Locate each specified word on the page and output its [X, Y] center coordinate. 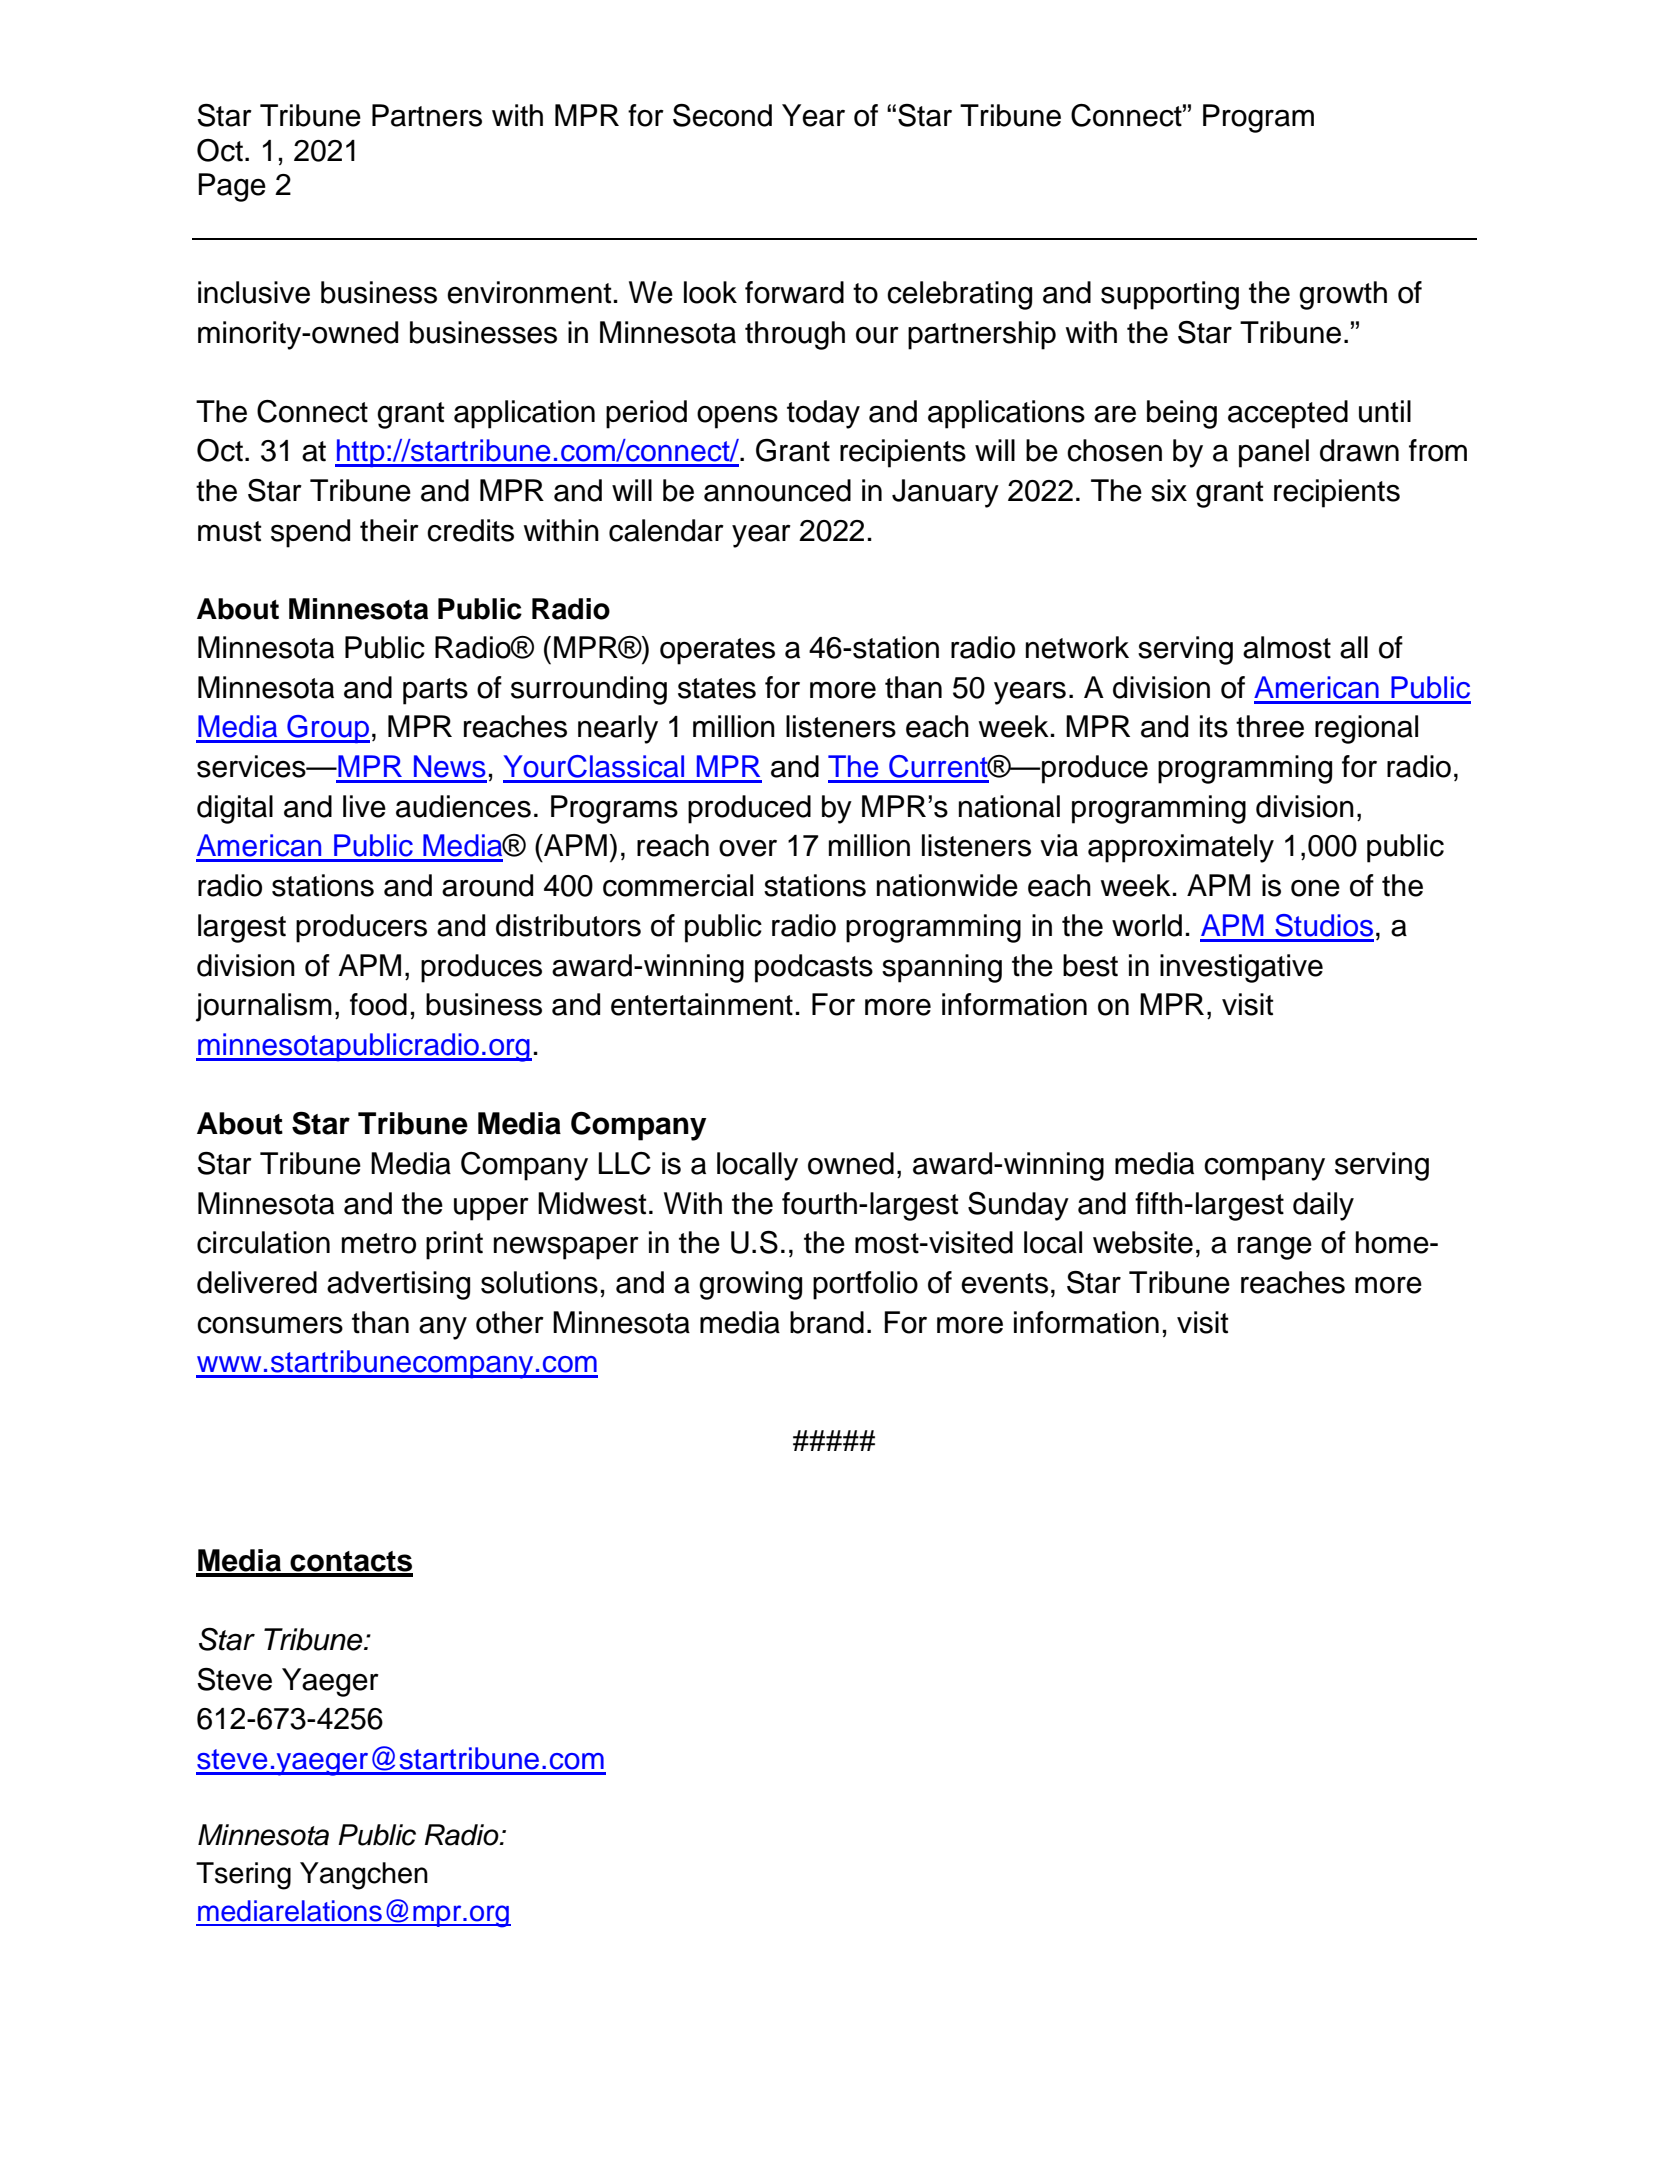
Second [722, 115]
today [823, 414]
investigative [1241, 968]
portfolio [865, 1285]
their [389, 530]
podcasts [814, 968]
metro [379, 1243]
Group [327, 729]
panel [1274, 453]
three [1270, 726]
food [378, 1004]
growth [1343, 295]
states [717, 688]
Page [232, 187]
